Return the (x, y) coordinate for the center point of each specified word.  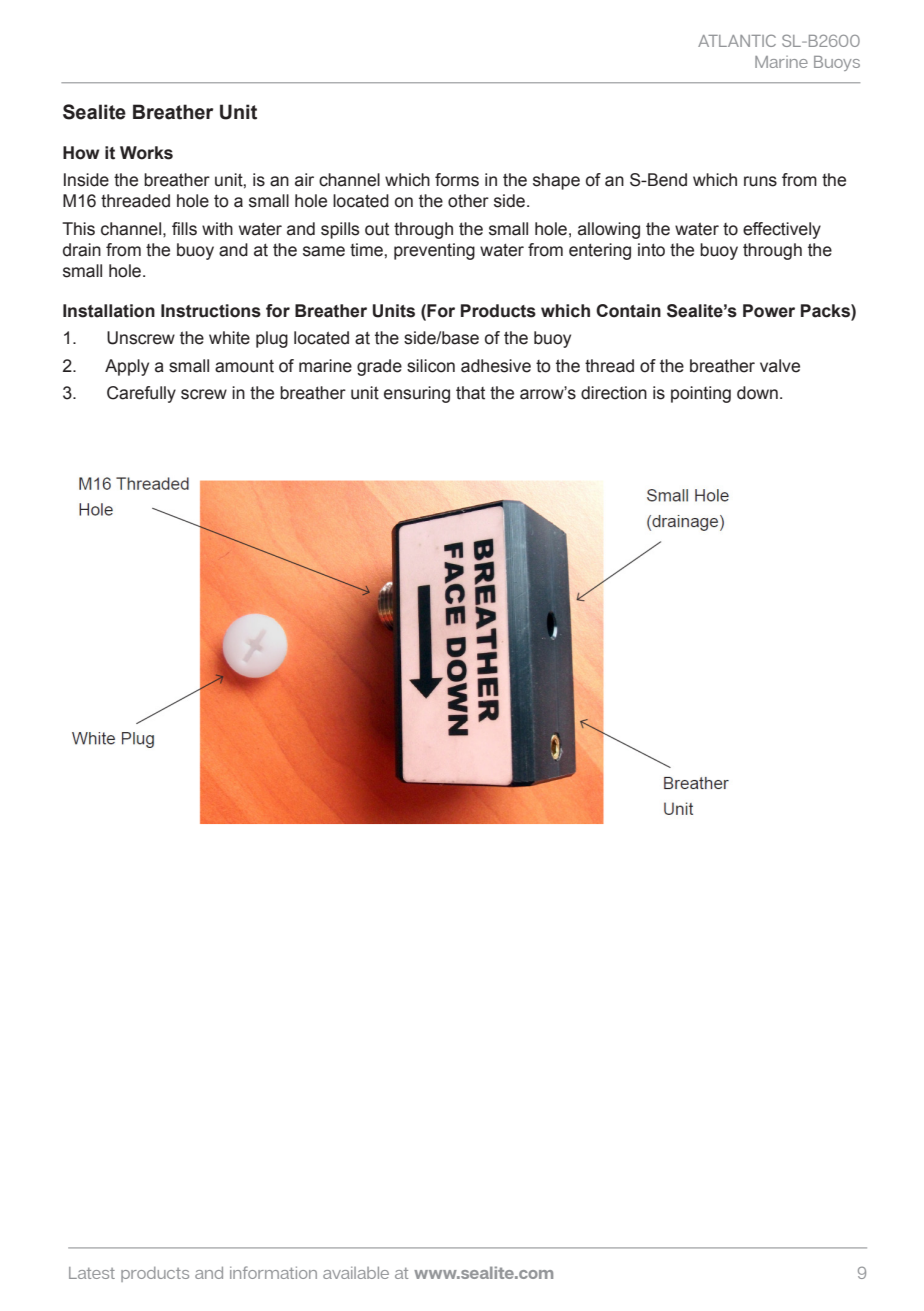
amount (244, 366)
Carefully (141, 394)
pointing (701, 394)
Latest (92, 1273)
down (757, 393)
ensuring (417, 394)
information (273, 1272)
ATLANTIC (737, 40)
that (470, 393)
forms (457, 180)
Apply (127, 367)
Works (146, 153)
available (356, 1273)
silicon (431, 366)
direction (614, 393)
